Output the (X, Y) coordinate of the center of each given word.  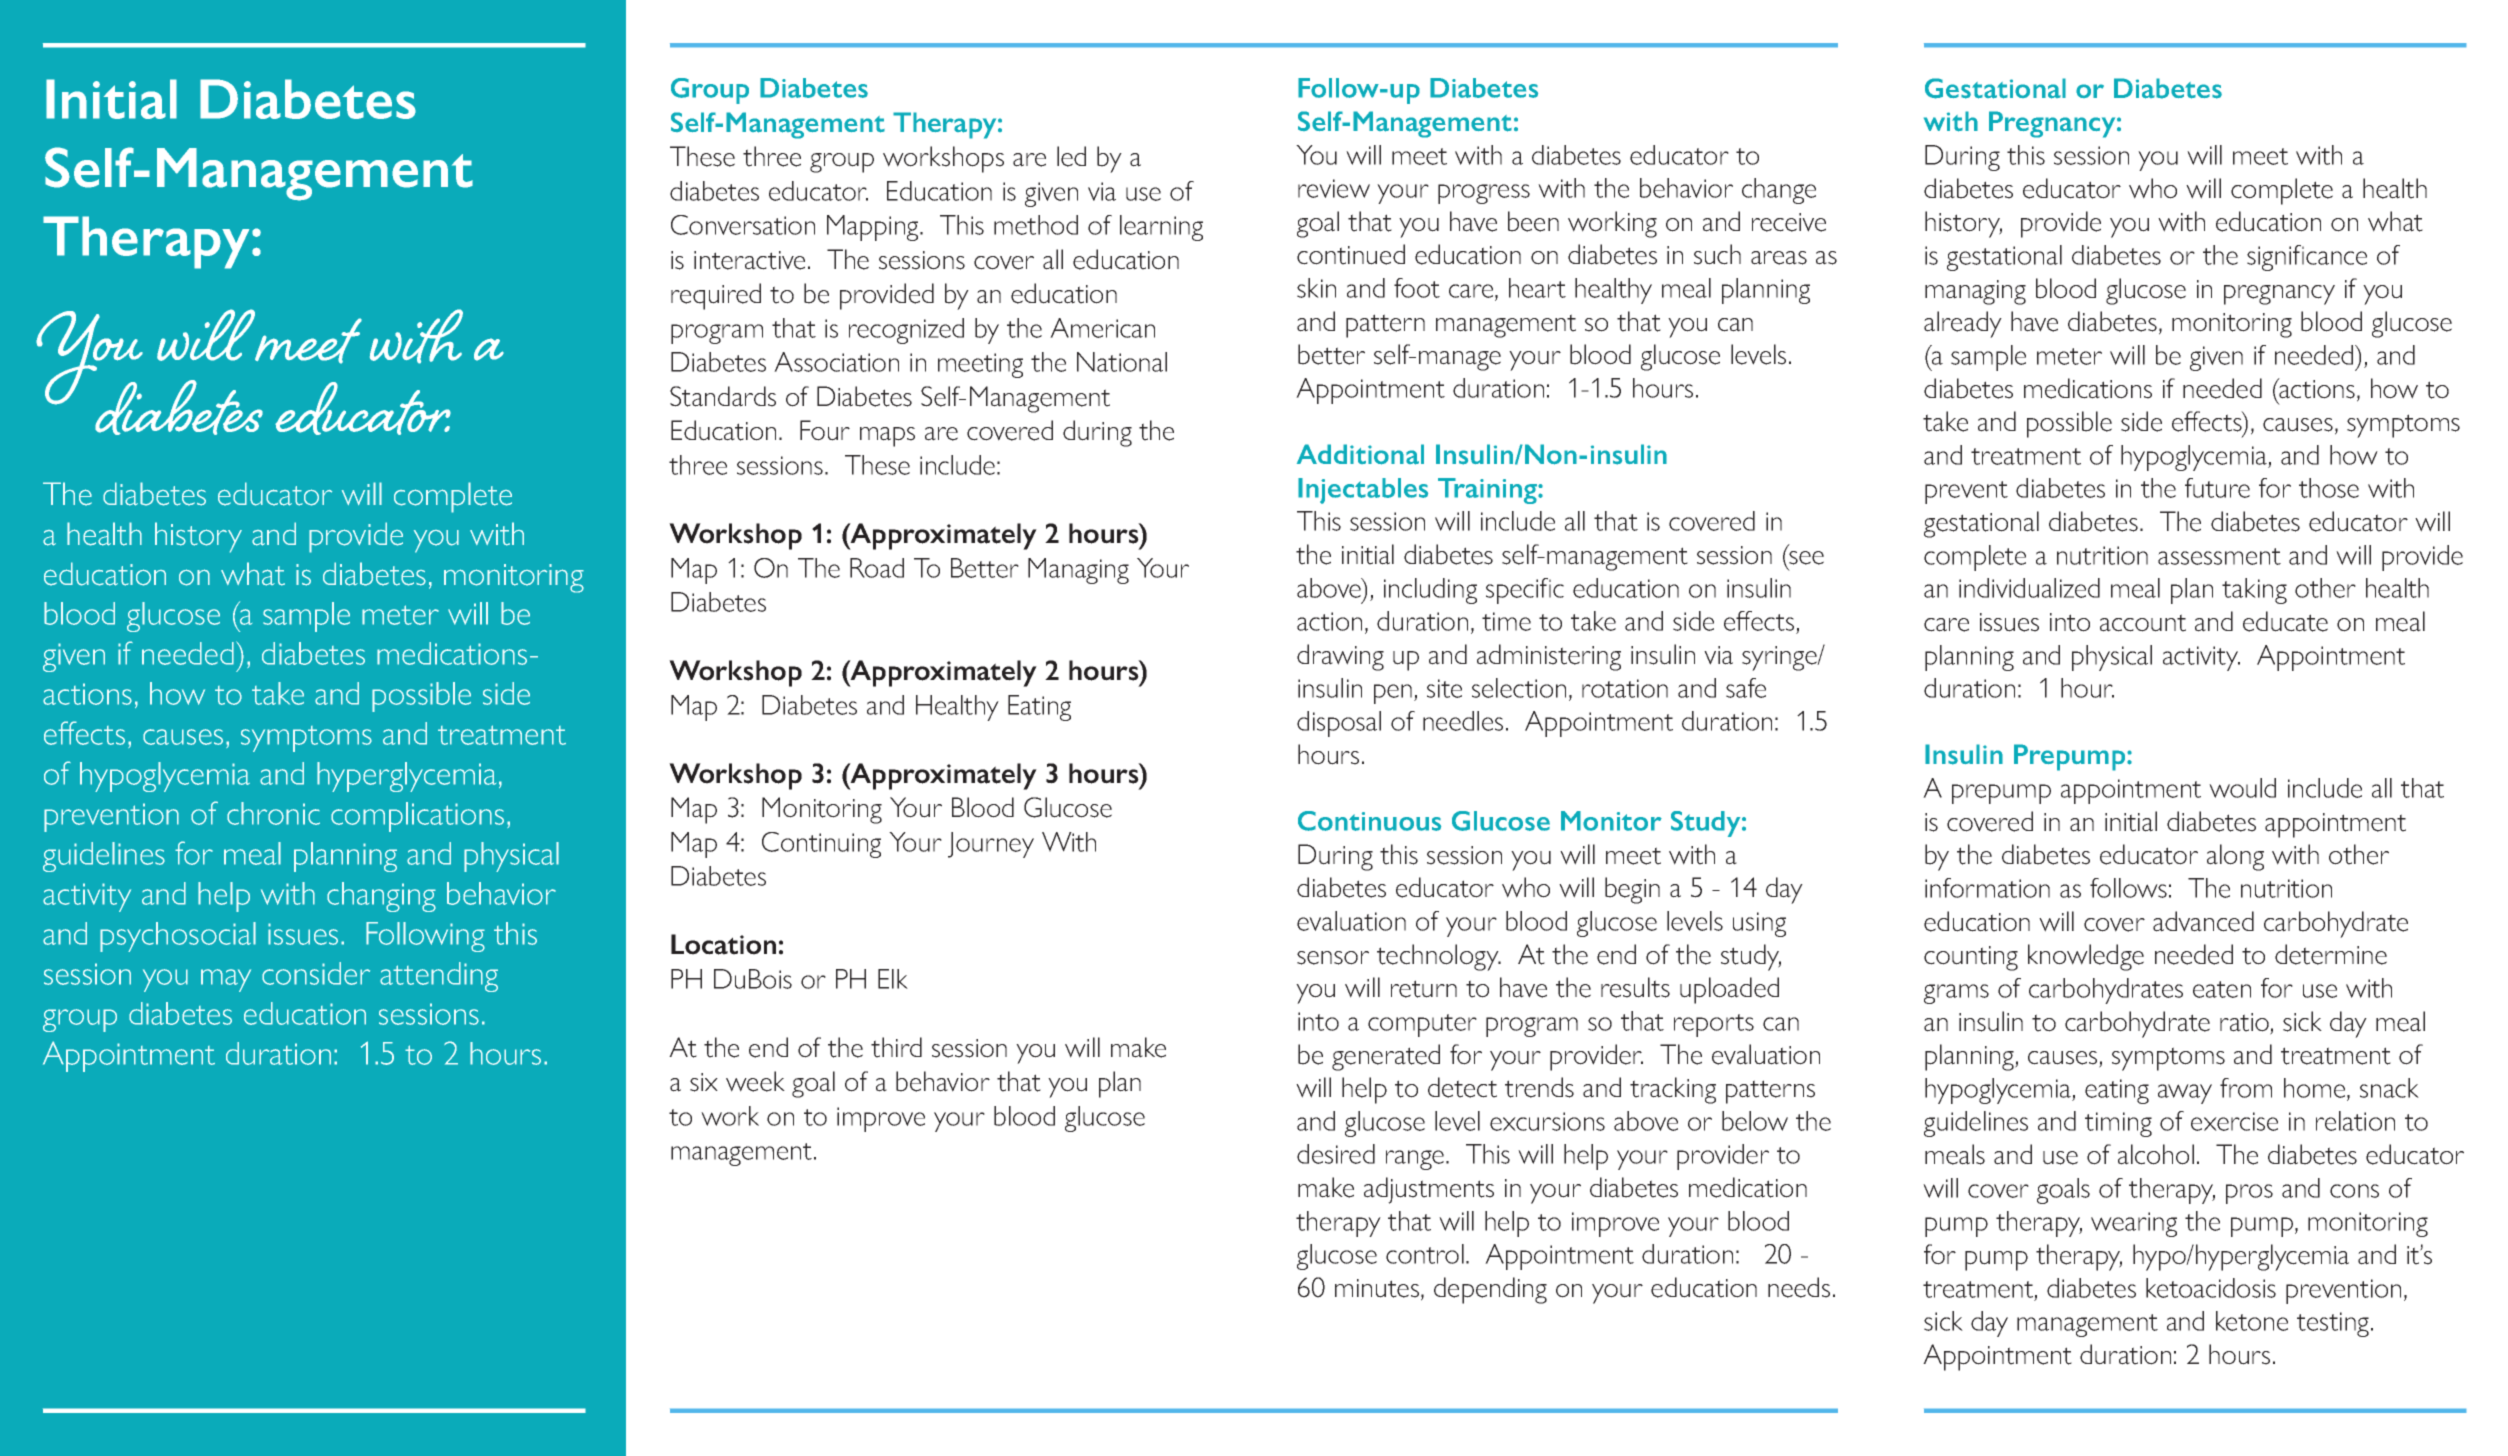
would (2242, 788)
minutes (1377, 1288)
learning (1161, 228)
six (704, 1082)
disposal (1339, 724)
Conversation (743, 225)
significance (2307, 258)
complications (417, 817)
